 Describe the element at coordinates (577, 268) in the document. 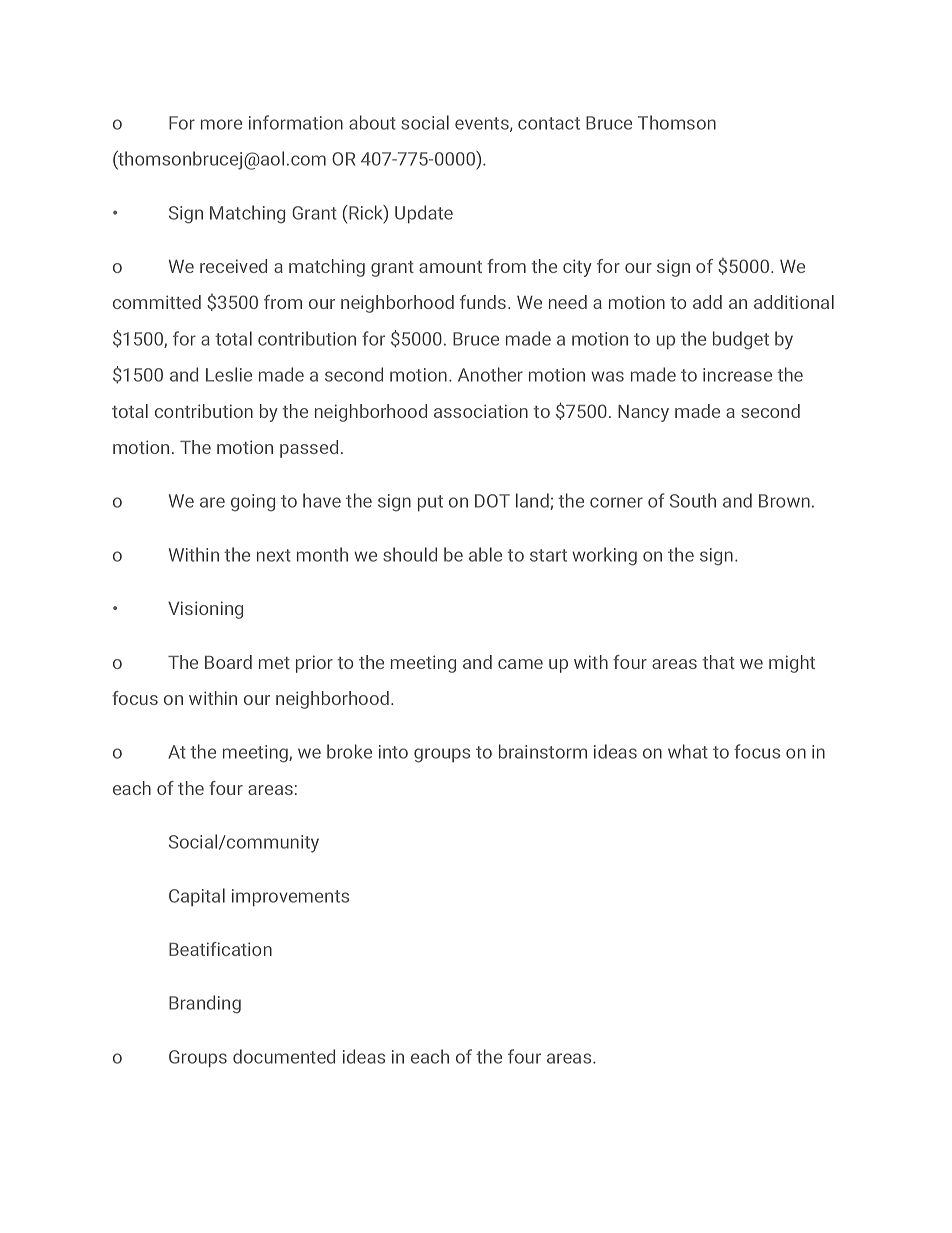

I see `city` at that location.
